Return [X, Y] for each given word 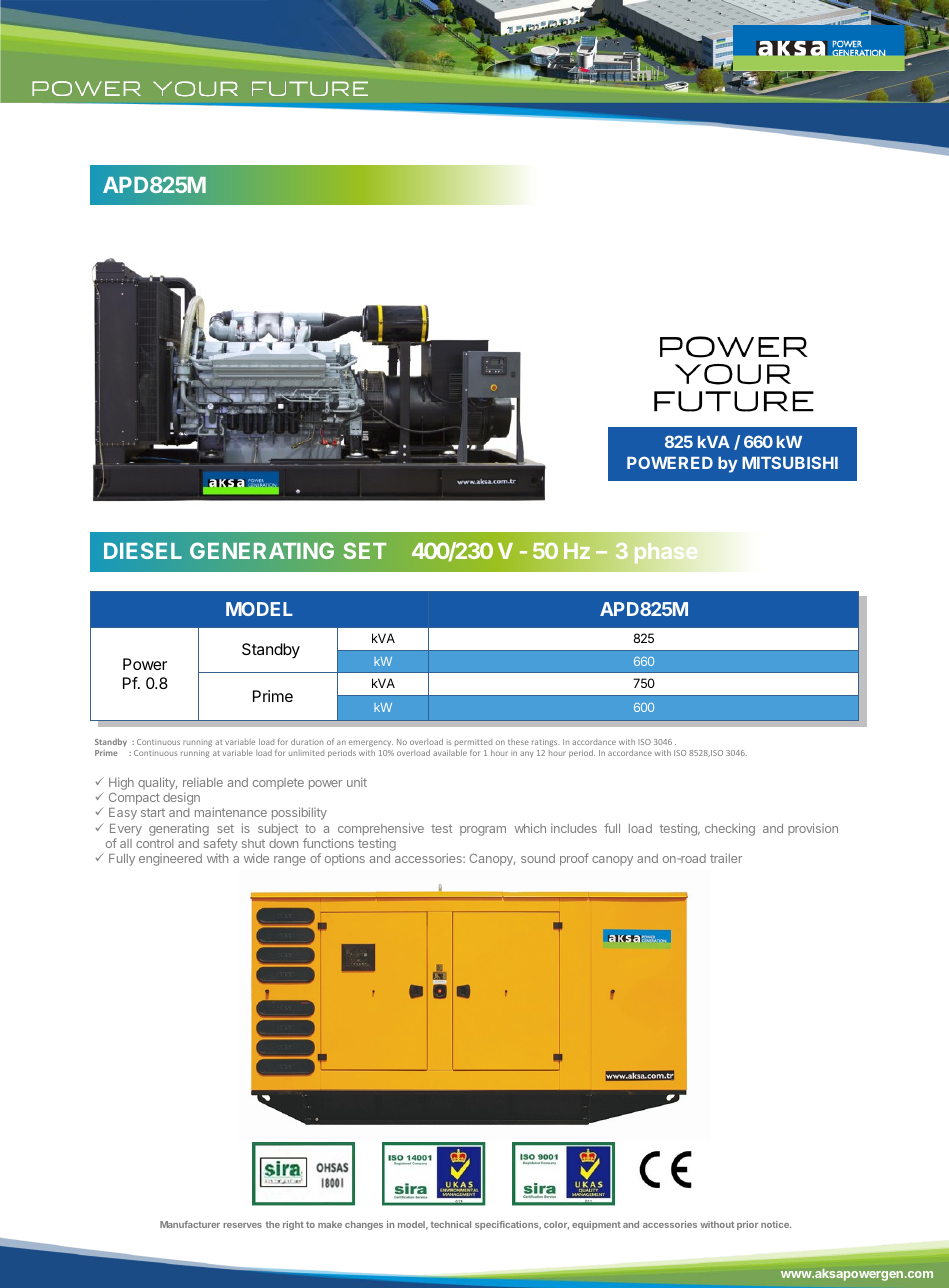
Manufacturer [190, 1224]
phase [666, 553]
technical [451, 1224]
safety [221, 846]
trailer [726, 858]
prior [747, 1225]
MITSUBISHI [790, 462]
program [483, 831]
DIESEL [143, 550]
